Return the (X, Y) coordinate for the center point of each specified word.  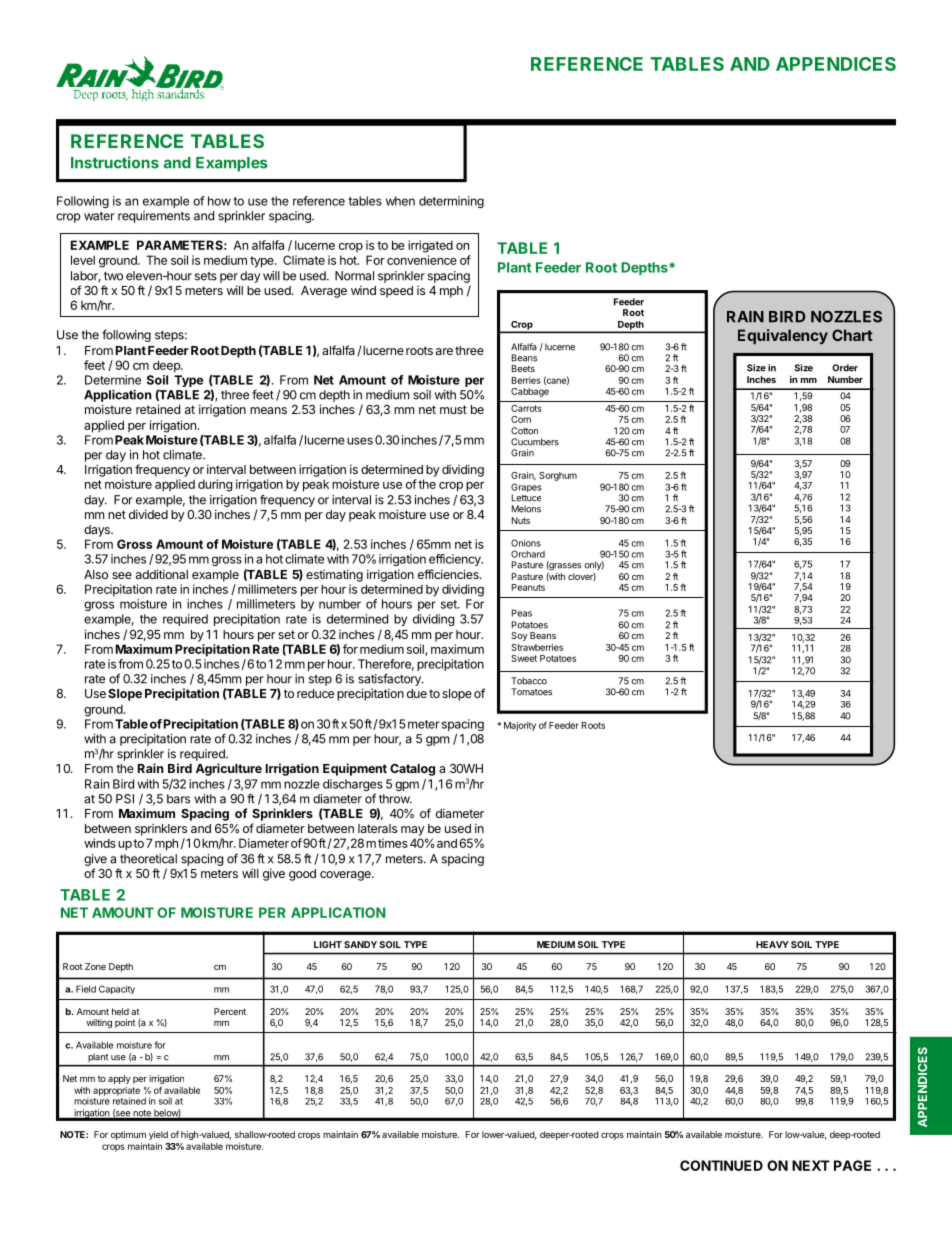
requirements (154, 217)
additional (162, 574)
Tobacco (529, 681)
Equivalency (783, 336)
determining (451, 202)
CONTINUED (721, 1165)
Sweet (524, 658)
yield (158, 1135)
